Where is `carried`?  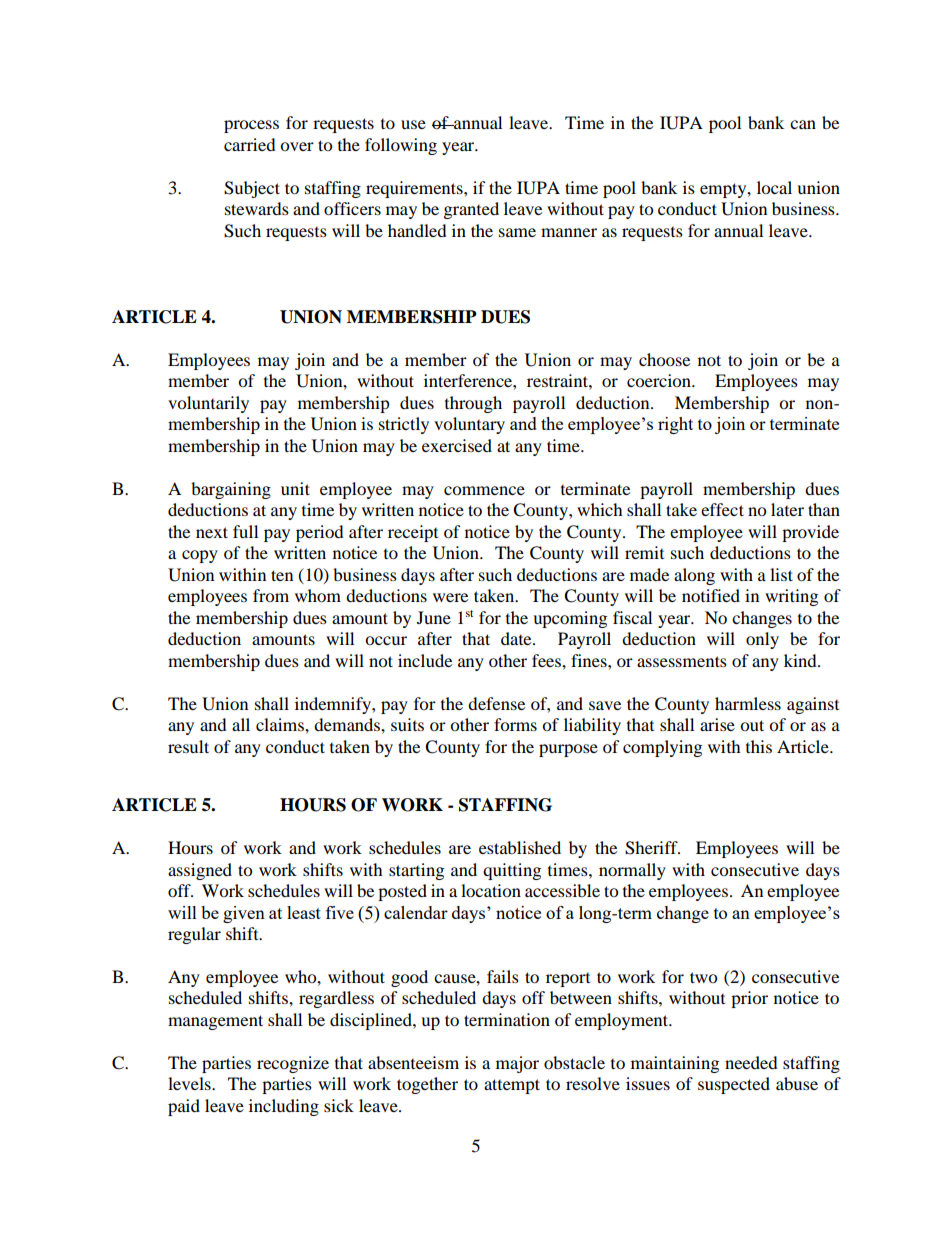
carried is located at coordinates (250, 144).
